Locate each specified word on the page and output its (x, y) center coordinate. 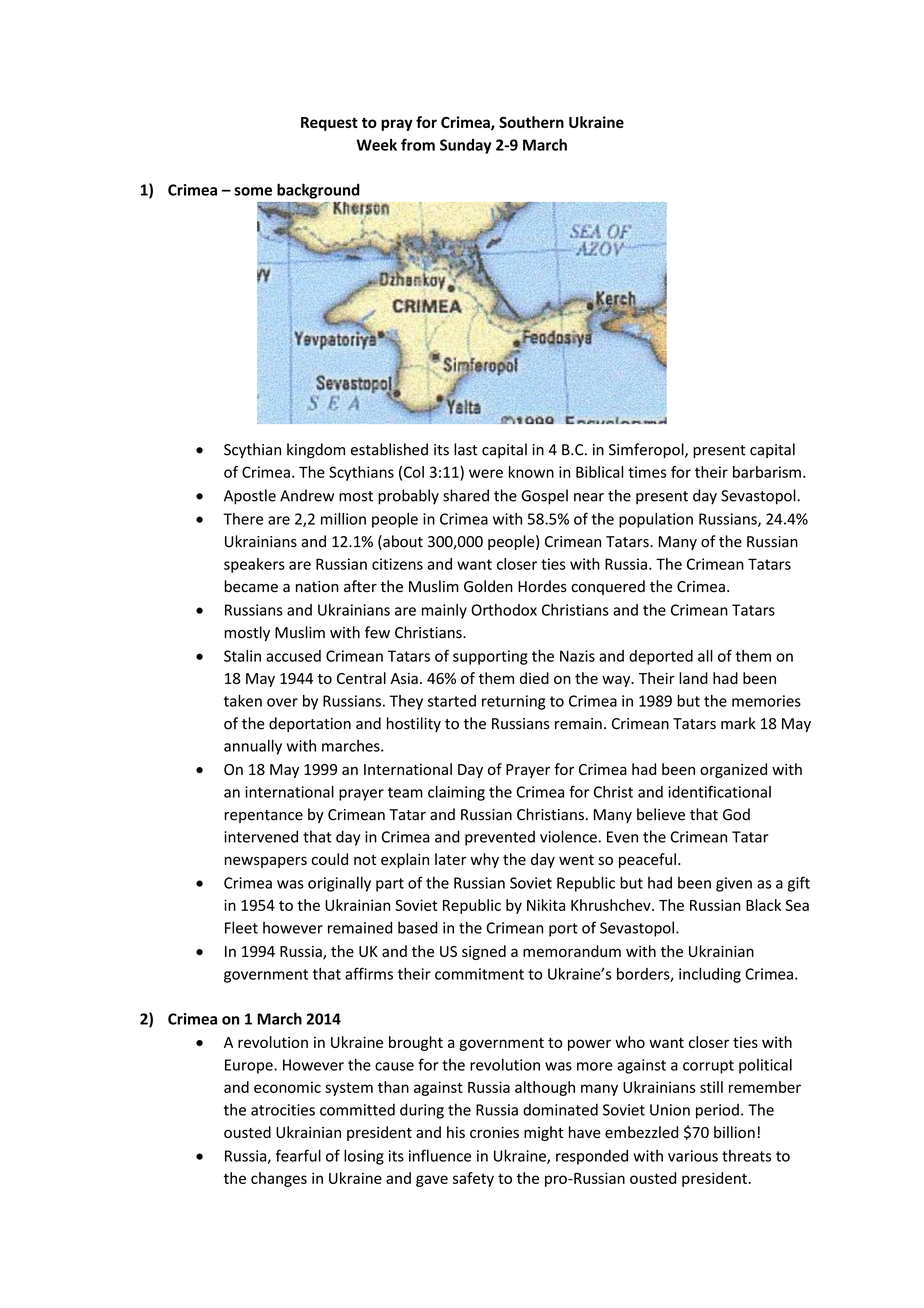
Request (329, 124)
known (531, 472)
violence (568, 836)
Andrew (307, 495)
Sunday (465, 146)
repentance (263, 816)
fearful (298, 1155)
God (736, 814)
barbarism (767, 472)
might (543, 1133)
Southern (531, 122)
